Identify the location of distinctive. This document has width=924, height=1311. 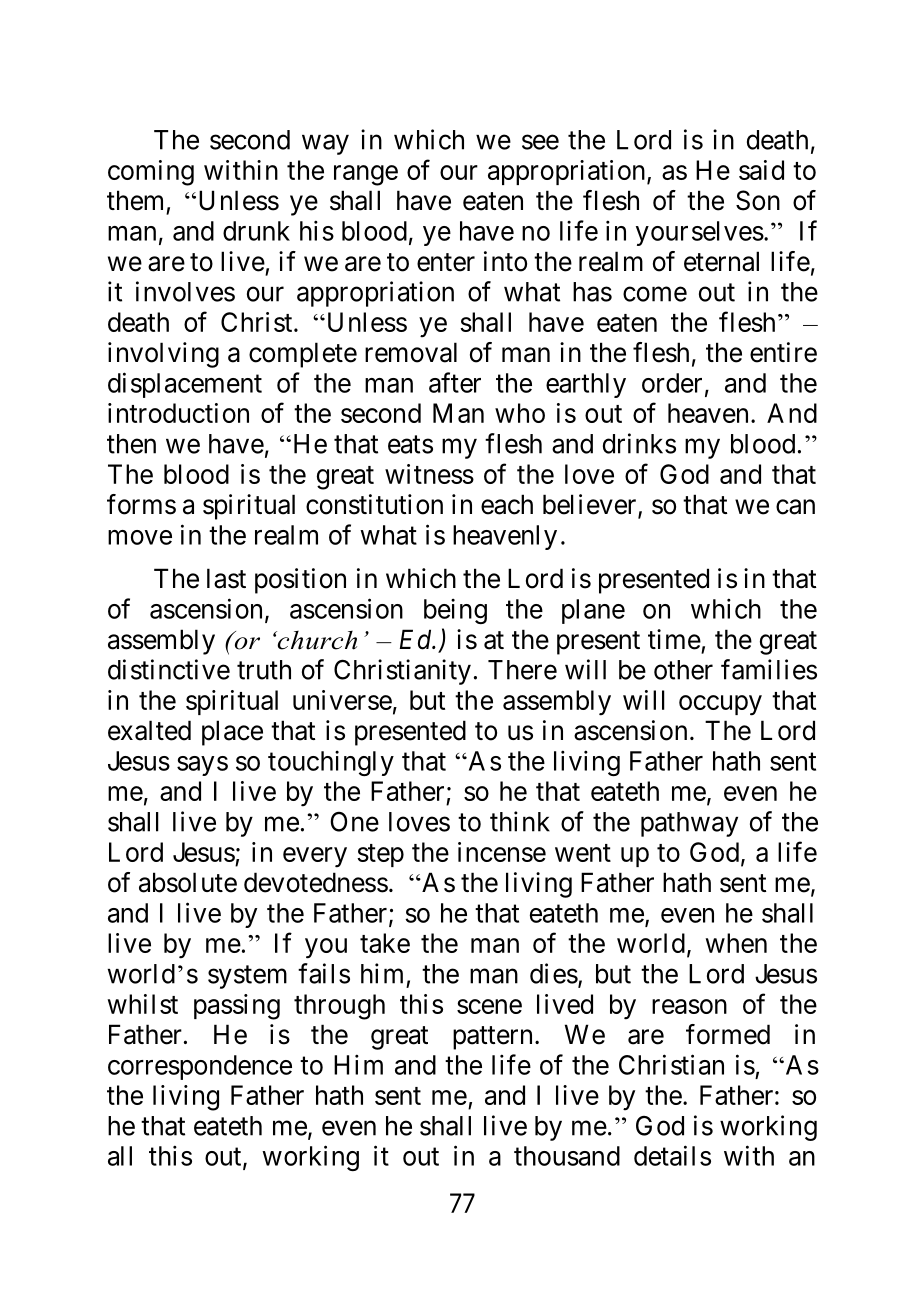
(169, 669).
